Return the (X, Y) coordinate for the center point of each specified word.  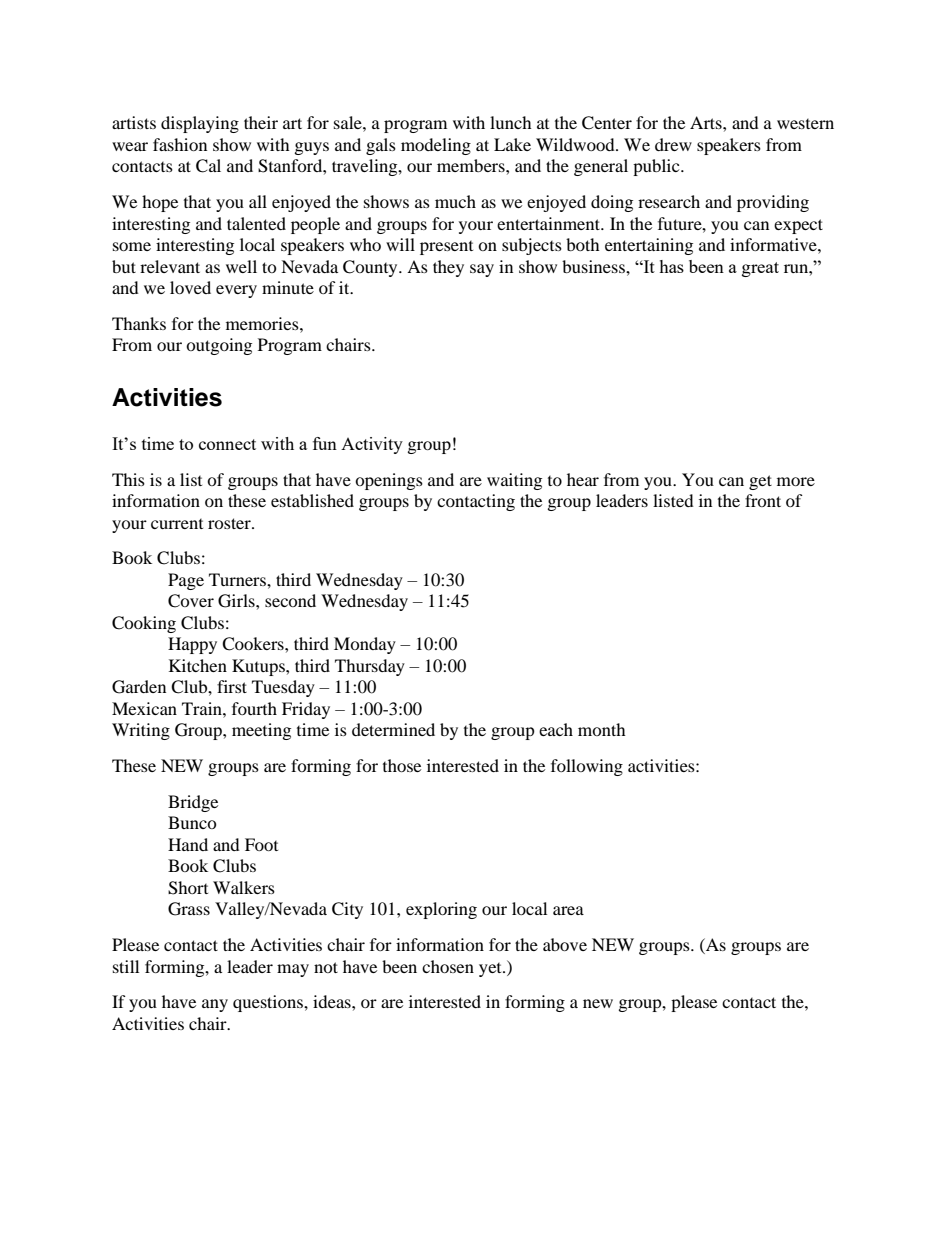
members (472, 165)
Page (186, 581)
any (215, 1005)
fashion (180, 144)
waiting (514, 481)
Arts (707, 122)
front (763, 500)
